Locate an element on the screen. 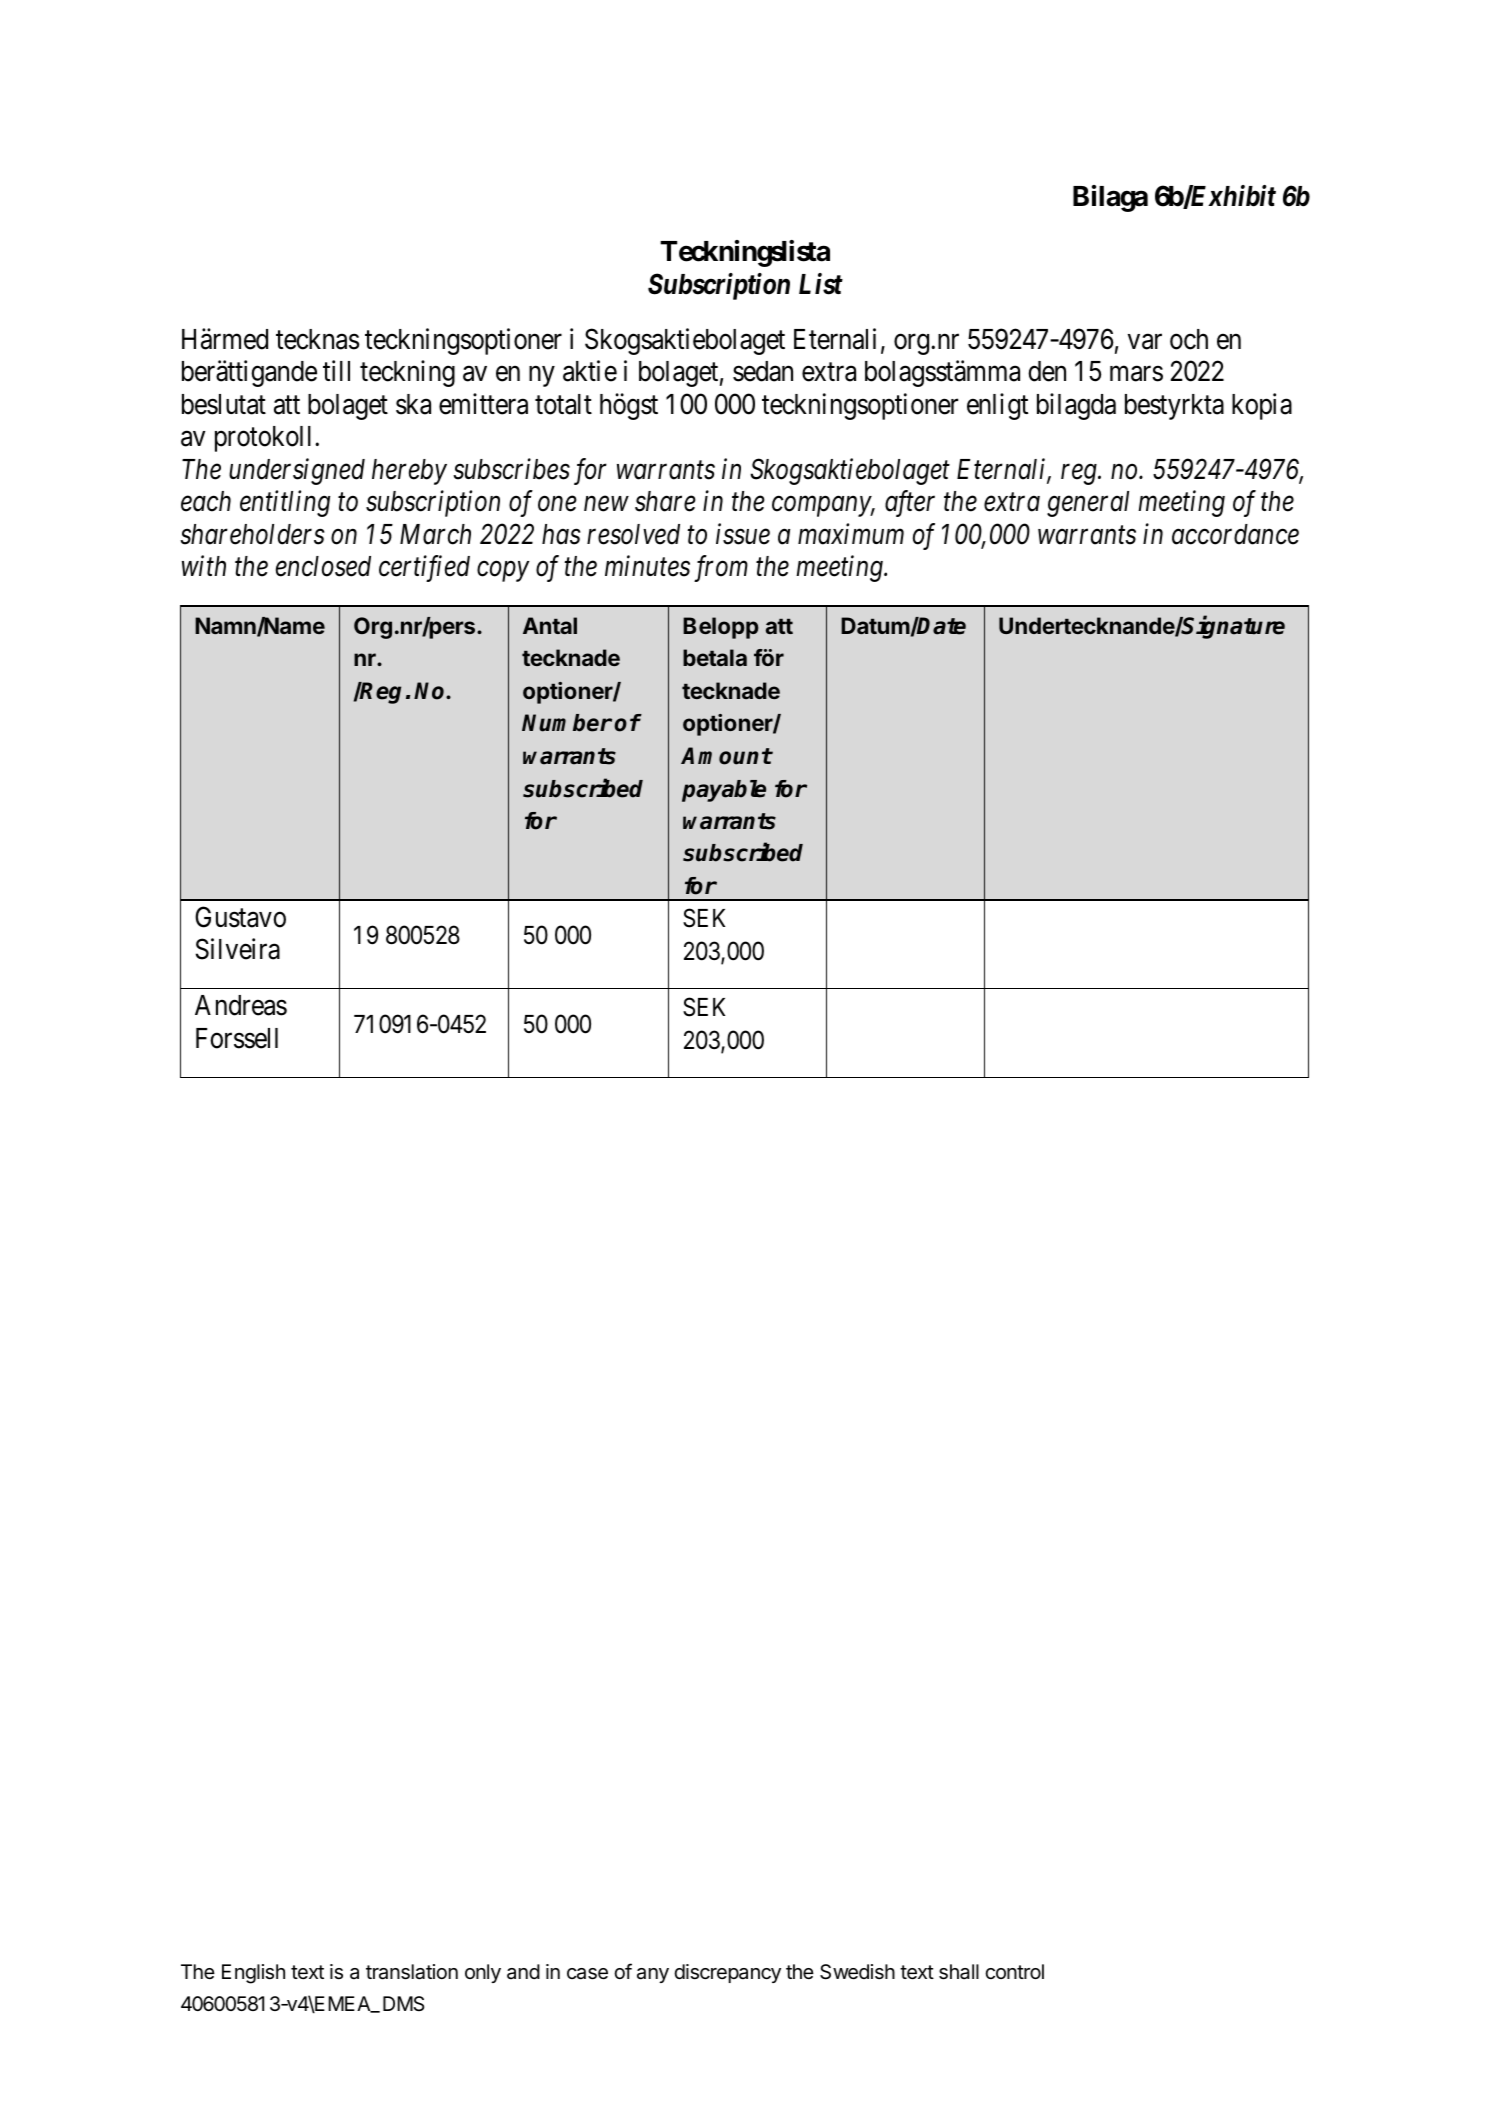 Image resolution: width=1489 pixels, height=2106 pixels. general is located at coordinates (1088, 504).
